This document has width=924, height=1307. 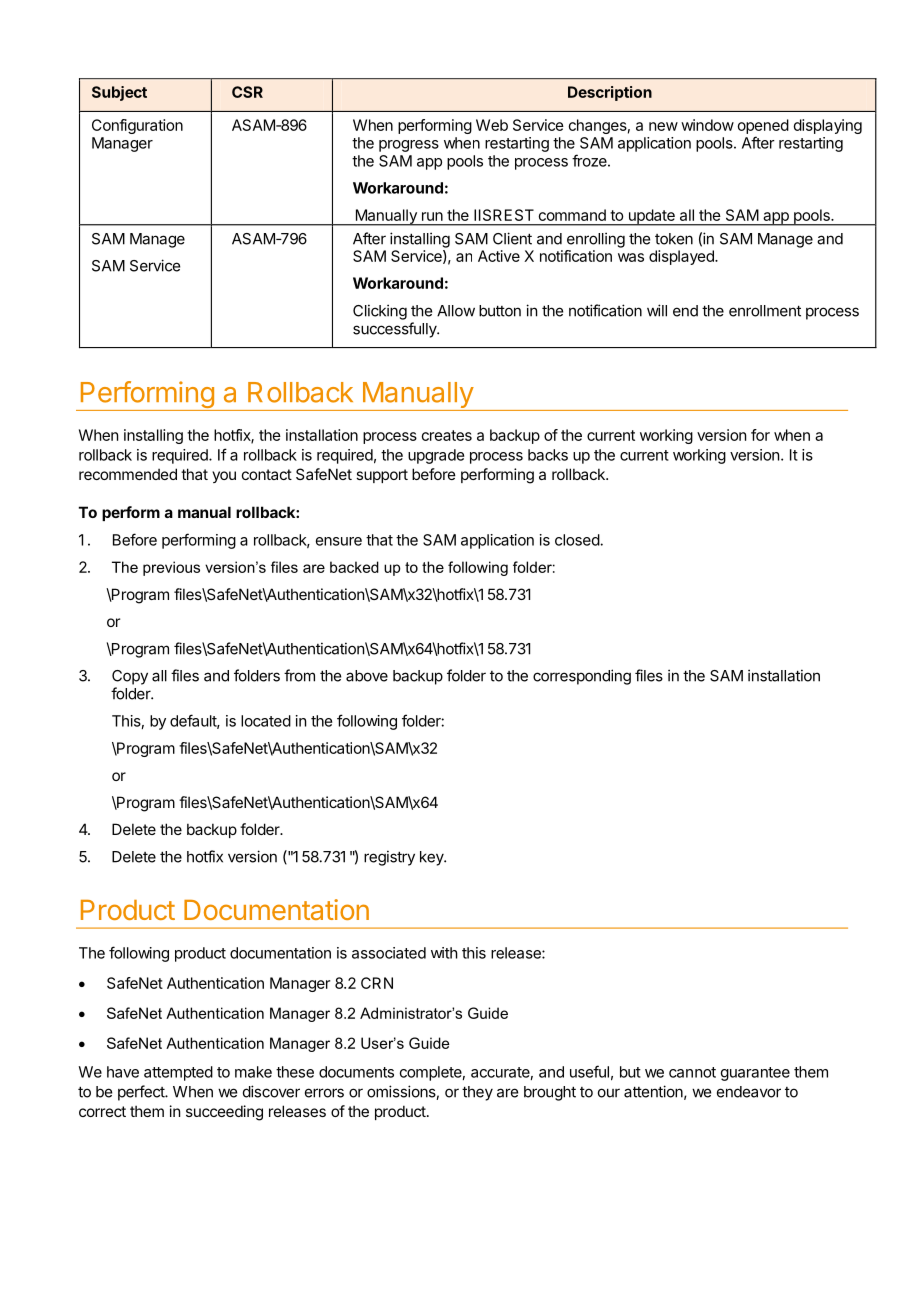 I want to click on corresponding, so click(x=582, y=677).
